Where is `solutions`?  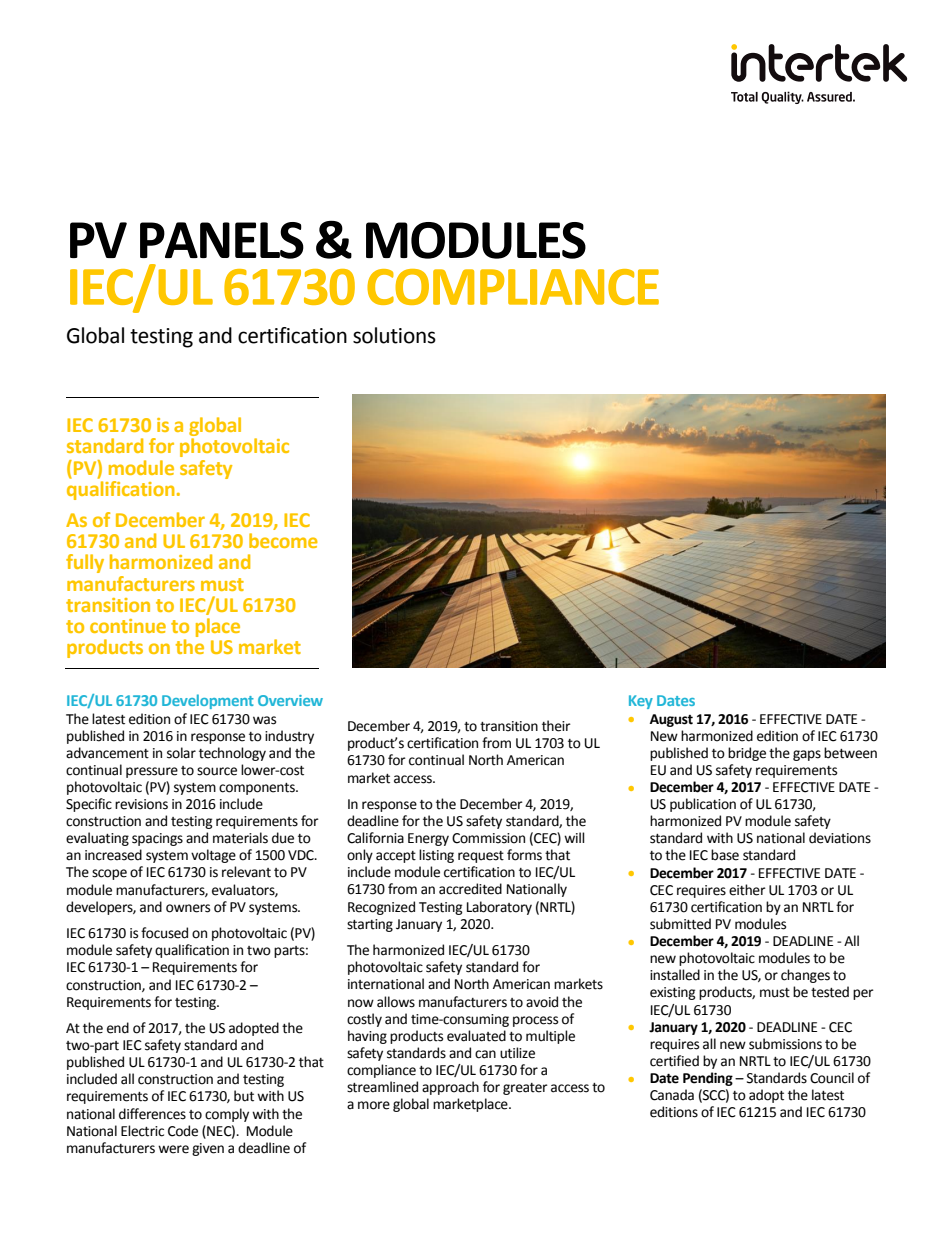
solutions is located at coordinates (394, 335).
